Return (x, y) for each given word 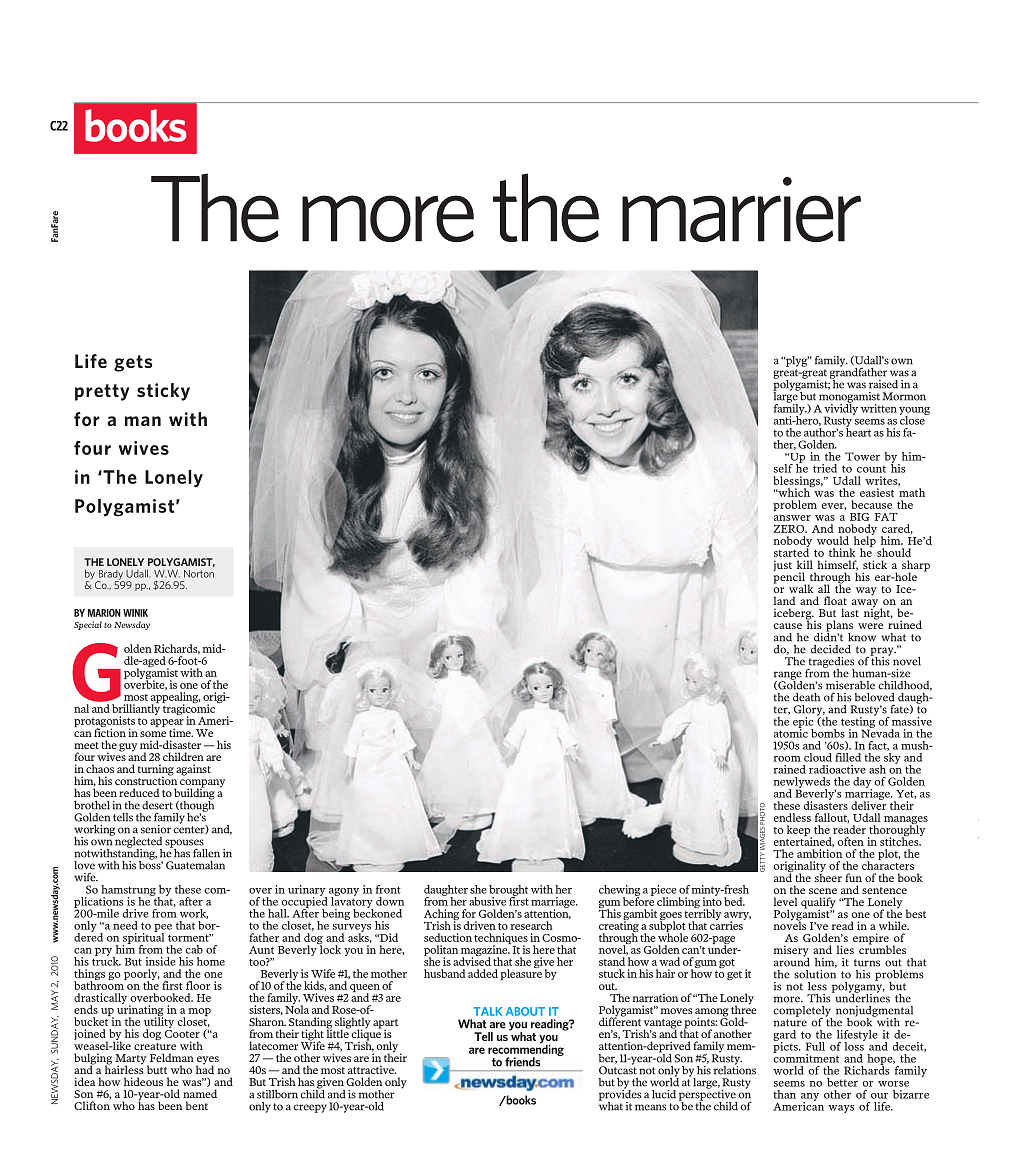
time (181, 732)
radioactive (837, 769)
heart (858, 431)
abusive (487, 901)
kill (805, 564)
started (791, 551)
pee (163, 929)
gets (133, 363)
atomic (791, 732)
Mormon (904, 396)
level (785, 901)
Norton (199, 574)
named (200, 1093)
